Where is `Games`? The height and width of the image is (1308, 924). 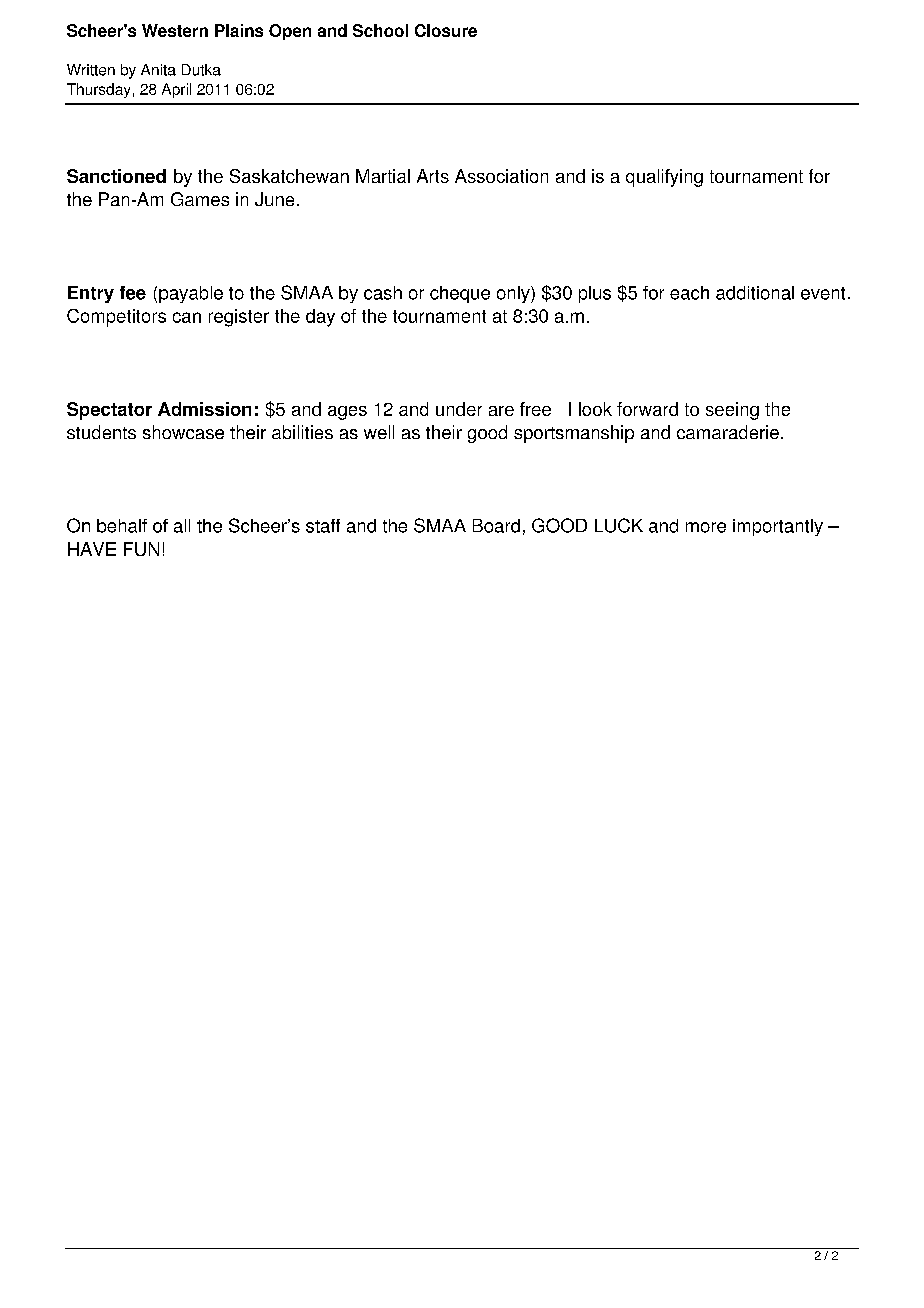
Games is located at coordinates (200, 199).
